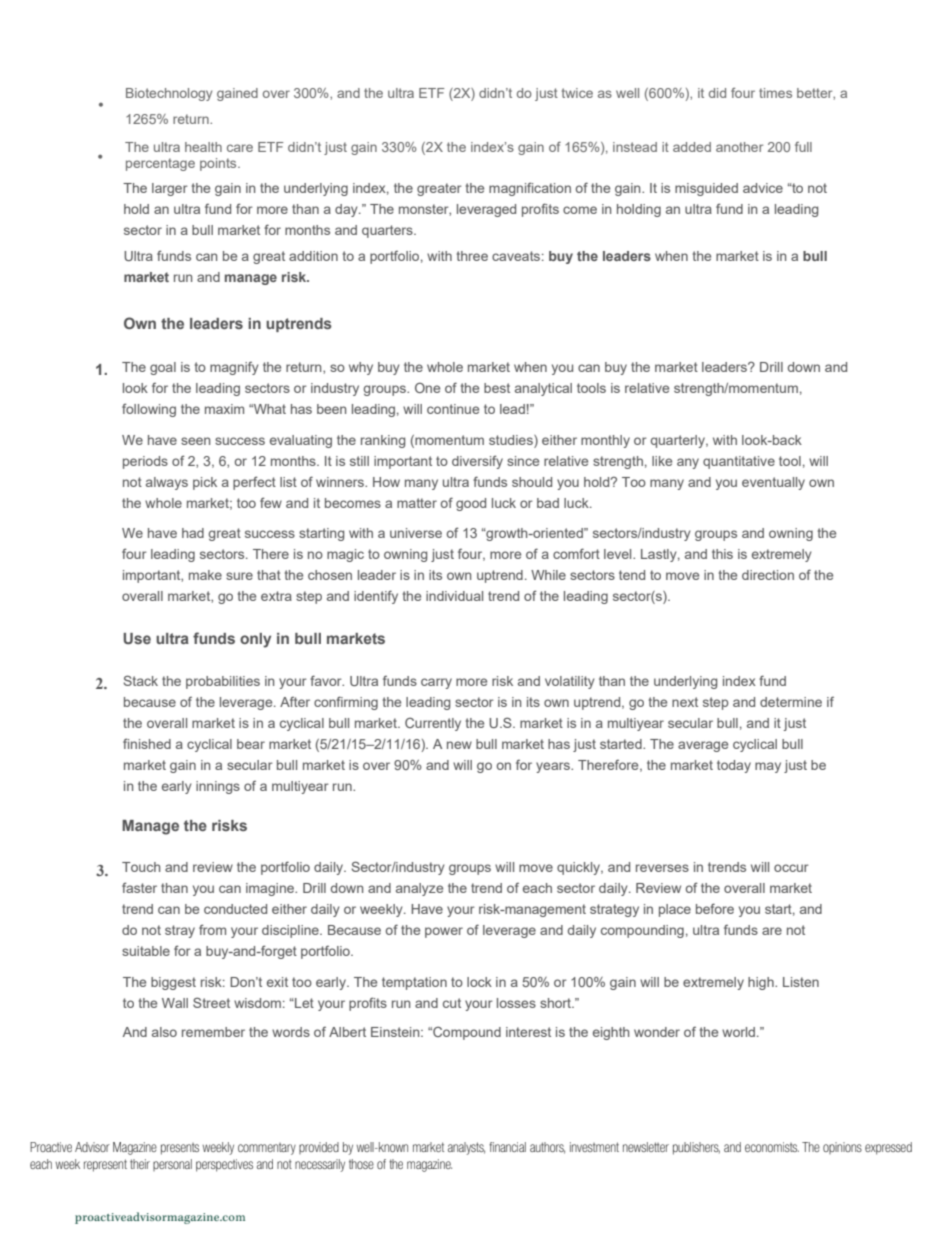  Describe the element at coordinates (803, 147) in the screenshot. I see `full` at that location.
